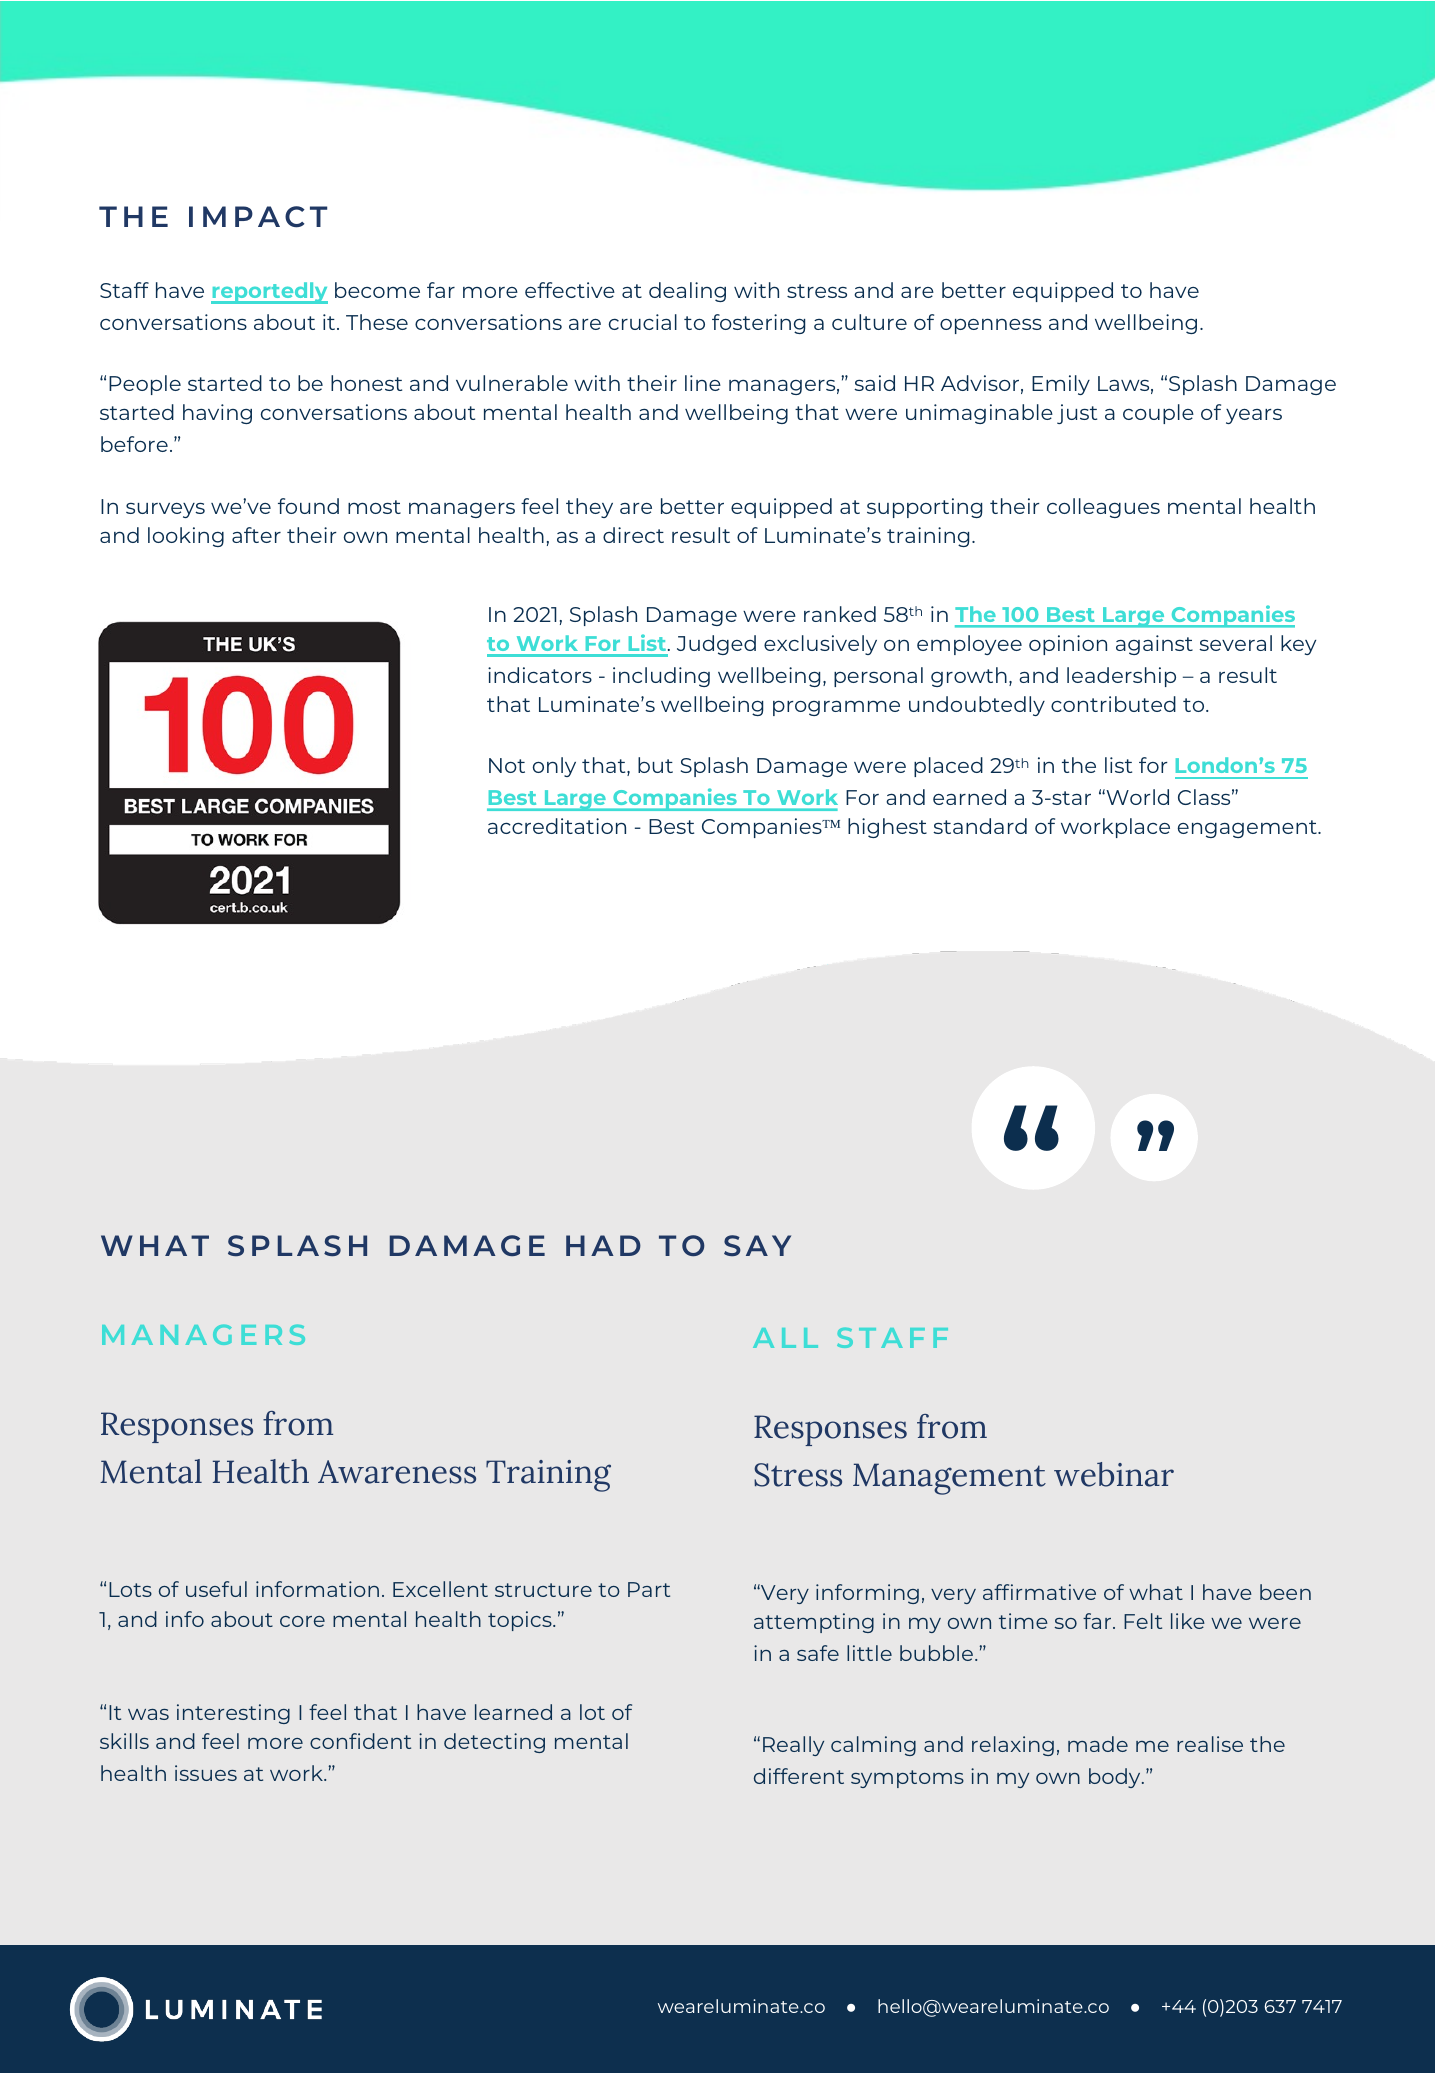 Image resolution: width=1435 pixels, height=2073 pixels. Describe the element at coordinates (233, 1714) in the page. I see `interesting` at that location.
